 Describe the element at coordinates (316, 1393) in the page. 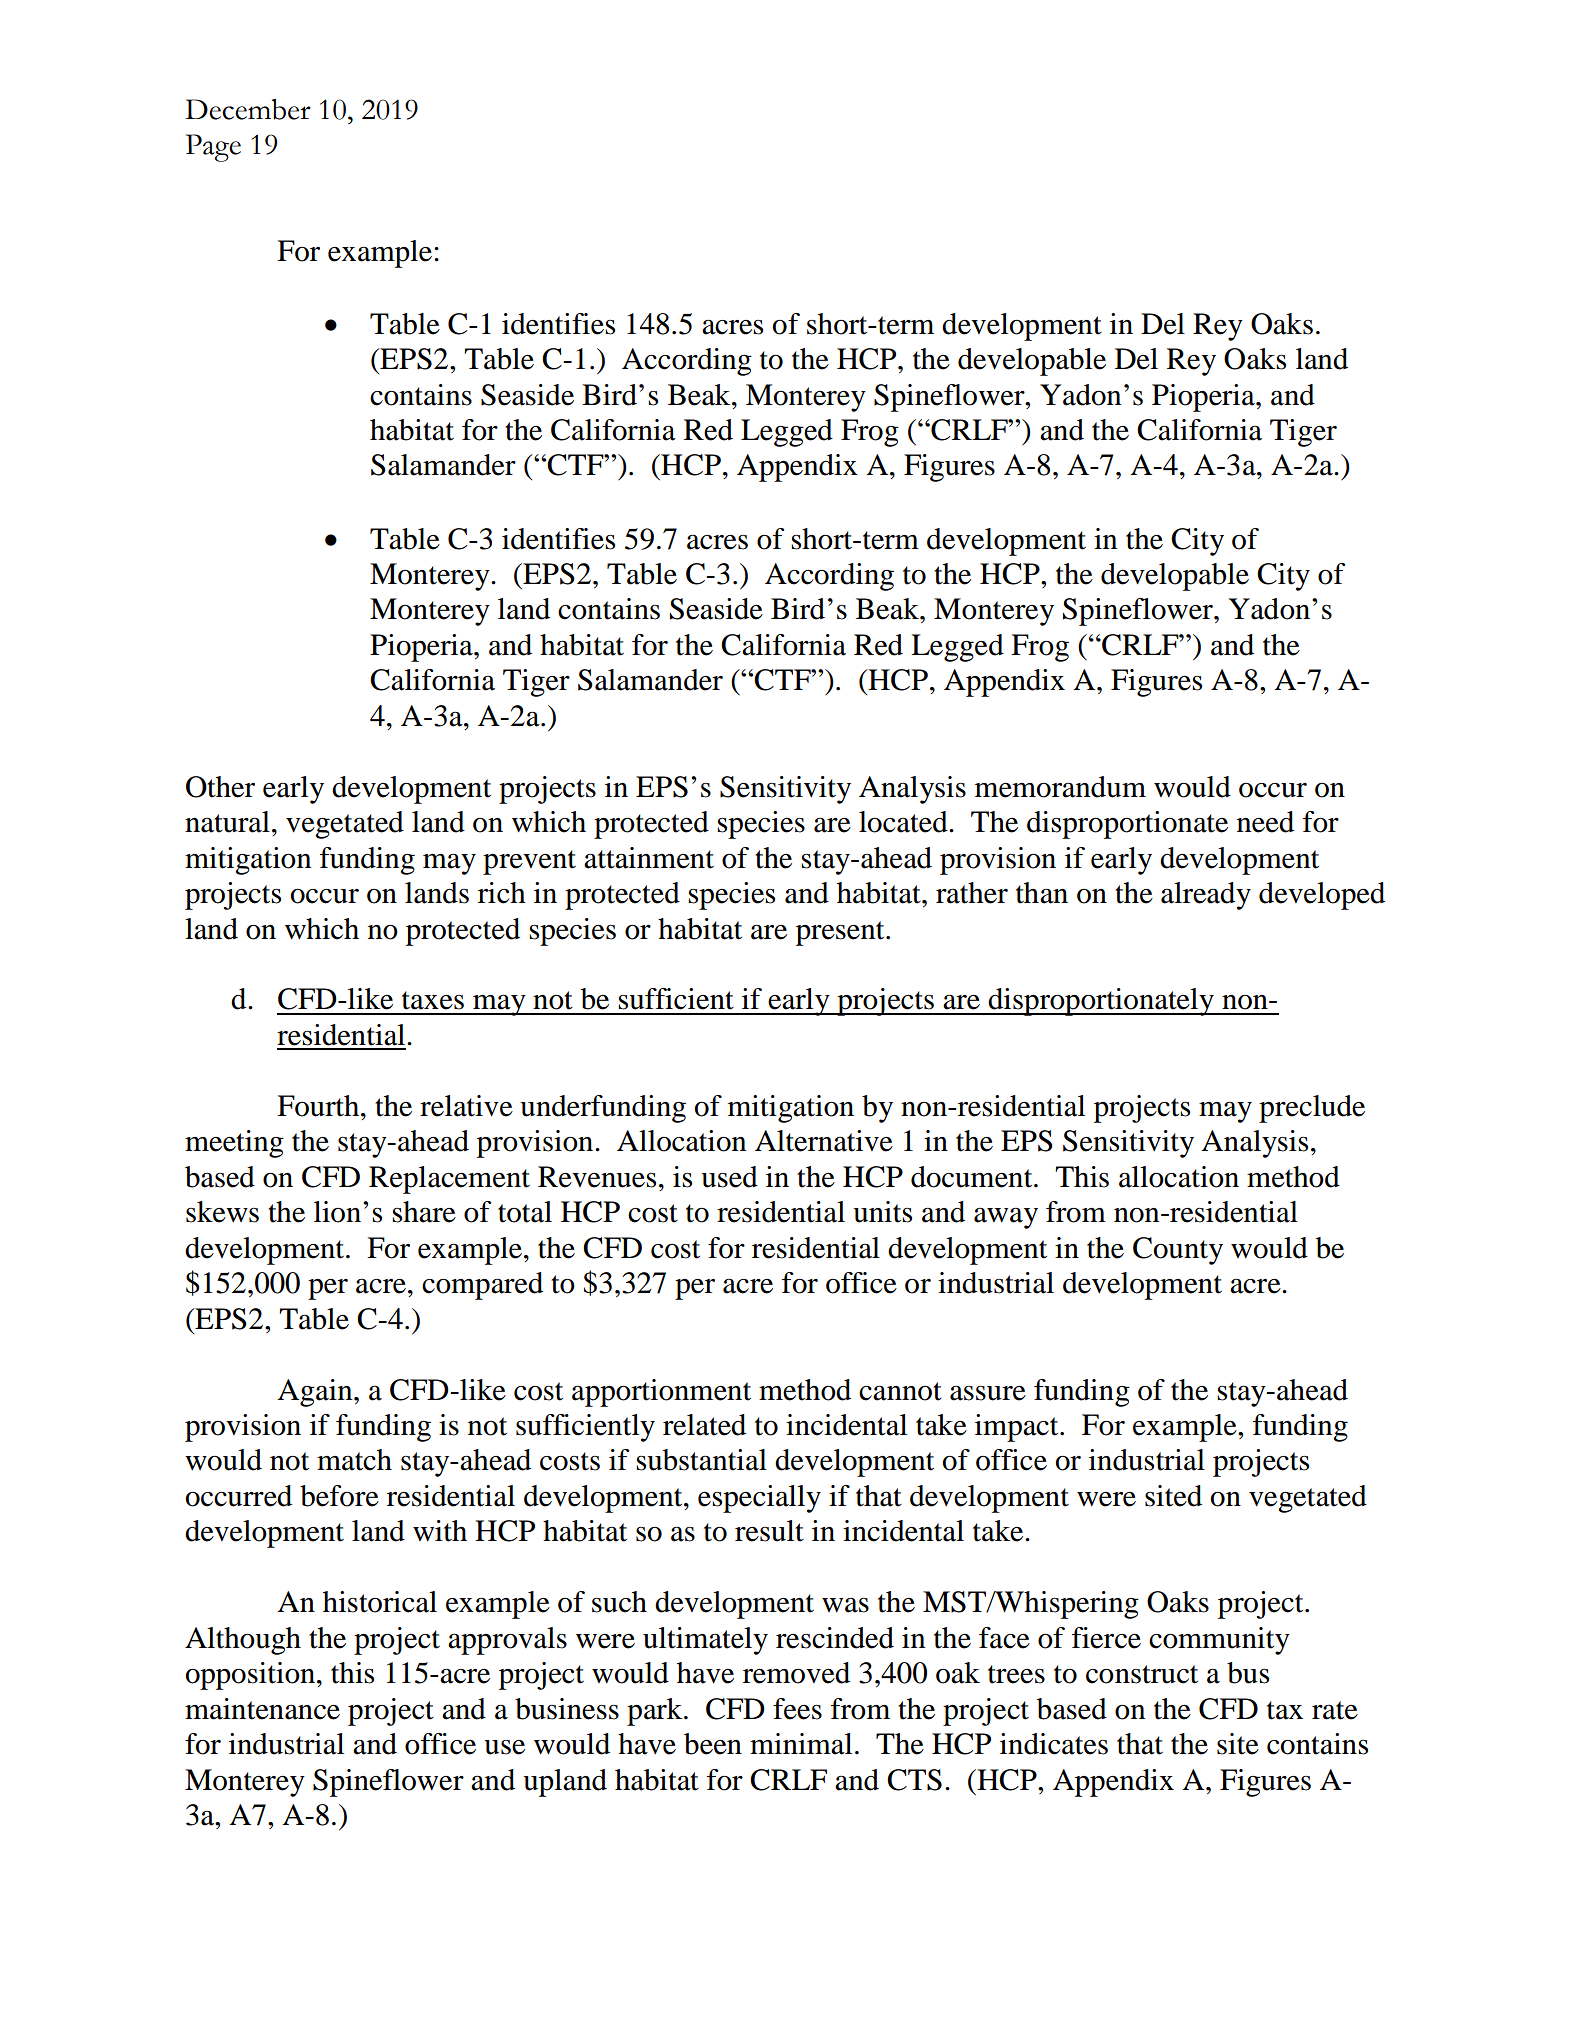

I see `Again` at that location.
